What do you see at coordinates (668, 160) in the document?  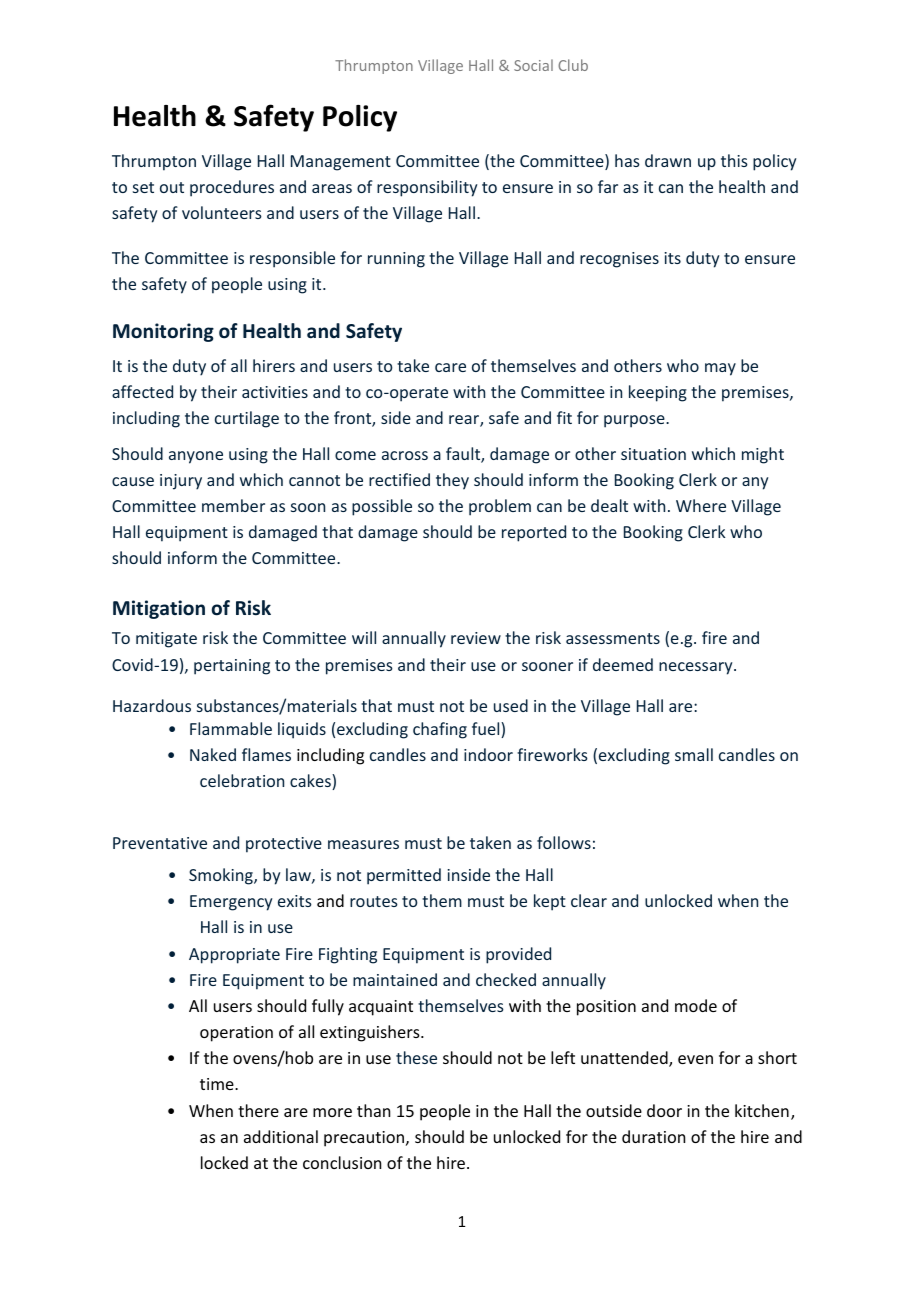 I see `drawn` at bounding box center [668, 160].
